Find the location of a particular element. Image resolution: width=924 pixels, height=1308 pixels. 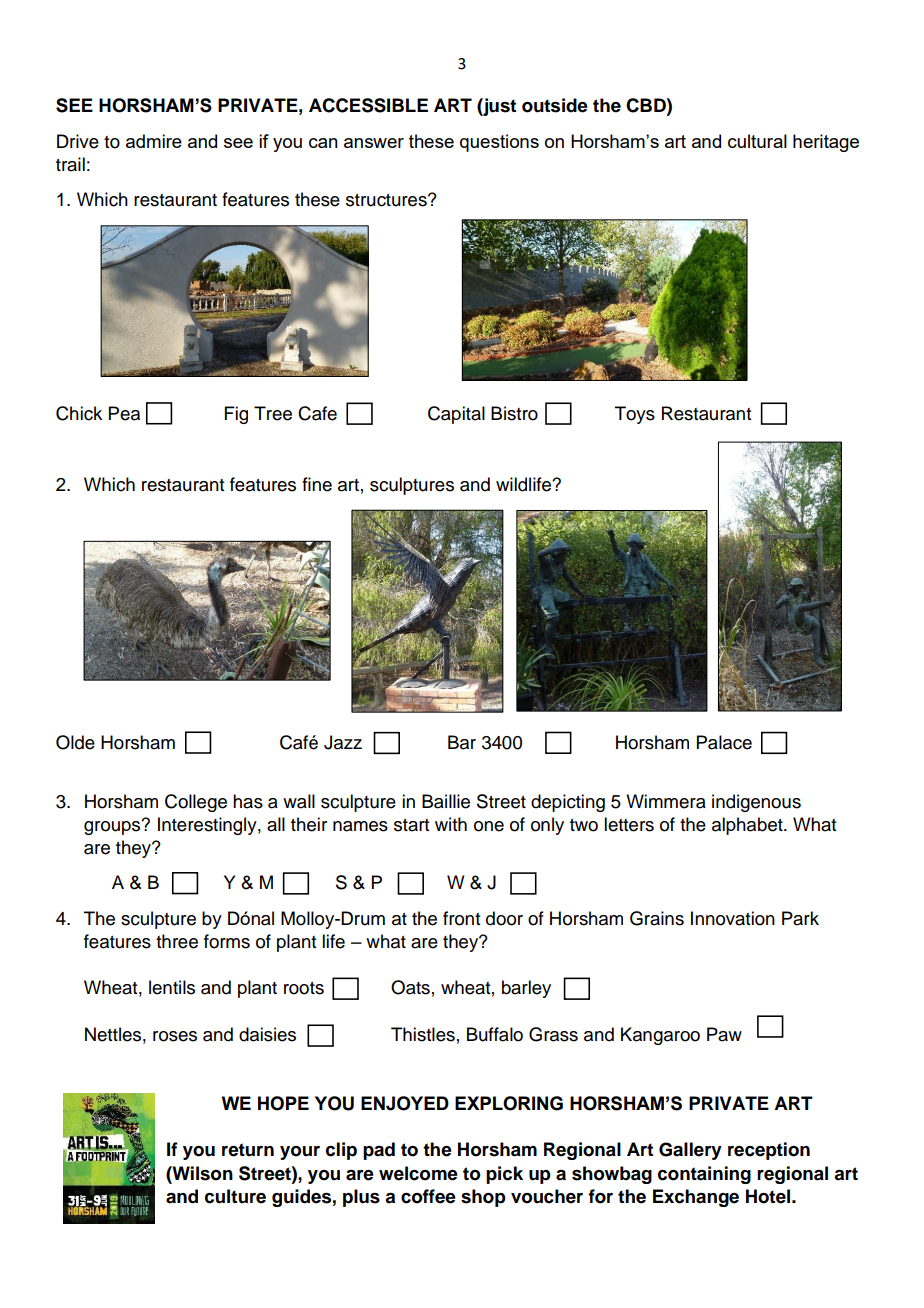

culture is located at coordinates (235, 1196).
